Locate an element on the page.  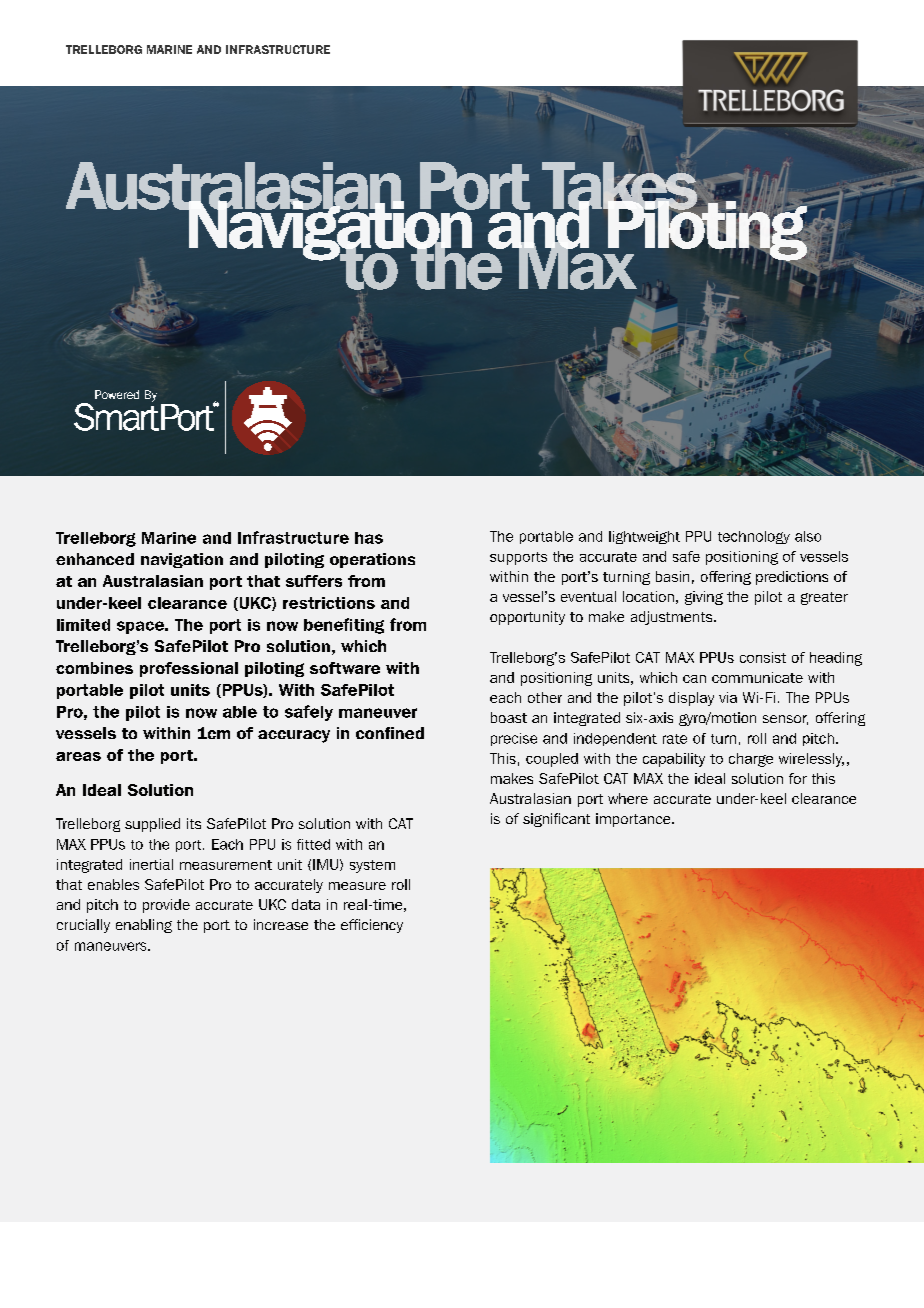
provide is located at coordinates (166, 906).
